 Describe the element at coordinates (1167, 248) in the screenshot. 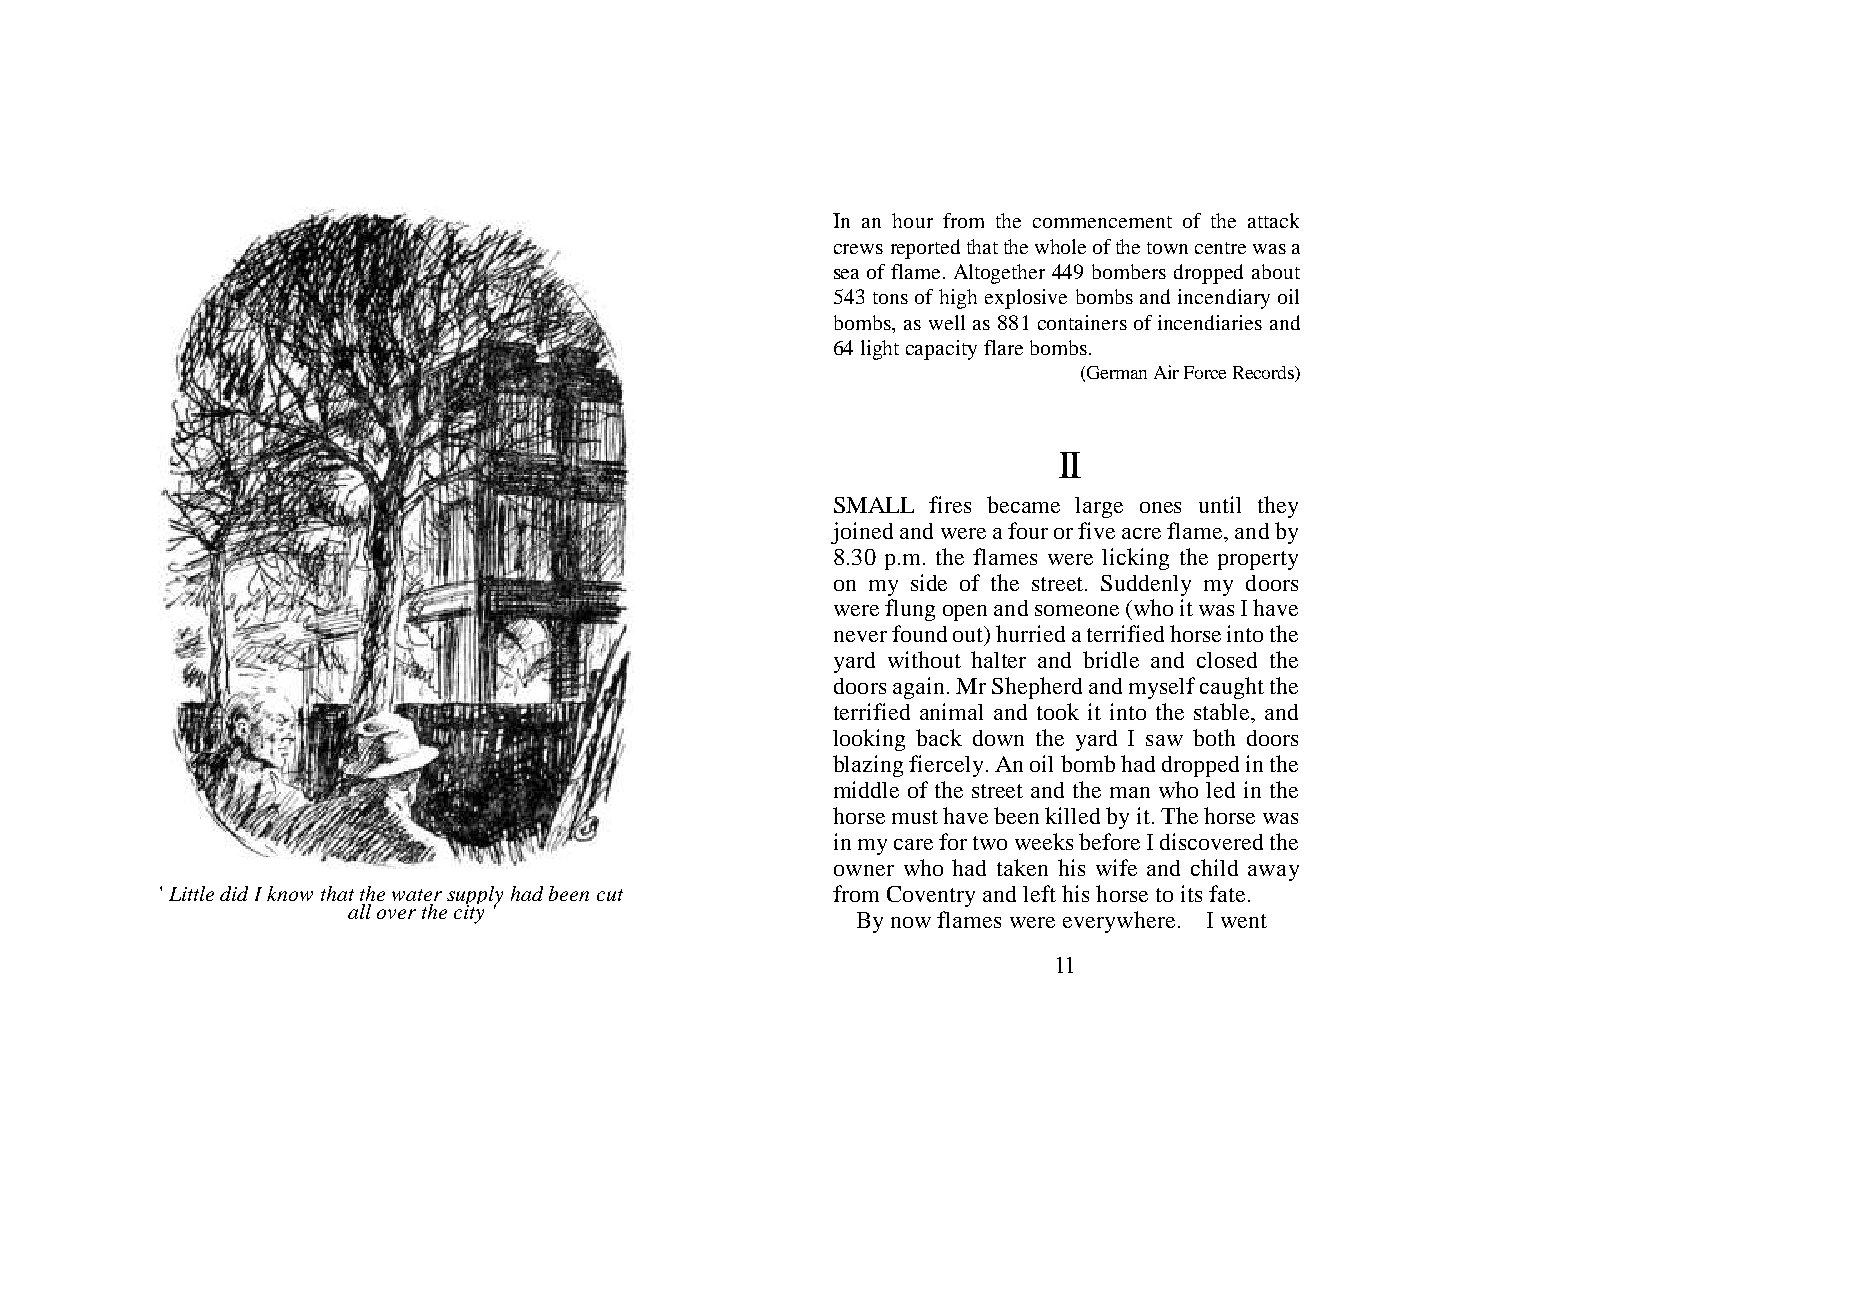

I see `town` at that location.
